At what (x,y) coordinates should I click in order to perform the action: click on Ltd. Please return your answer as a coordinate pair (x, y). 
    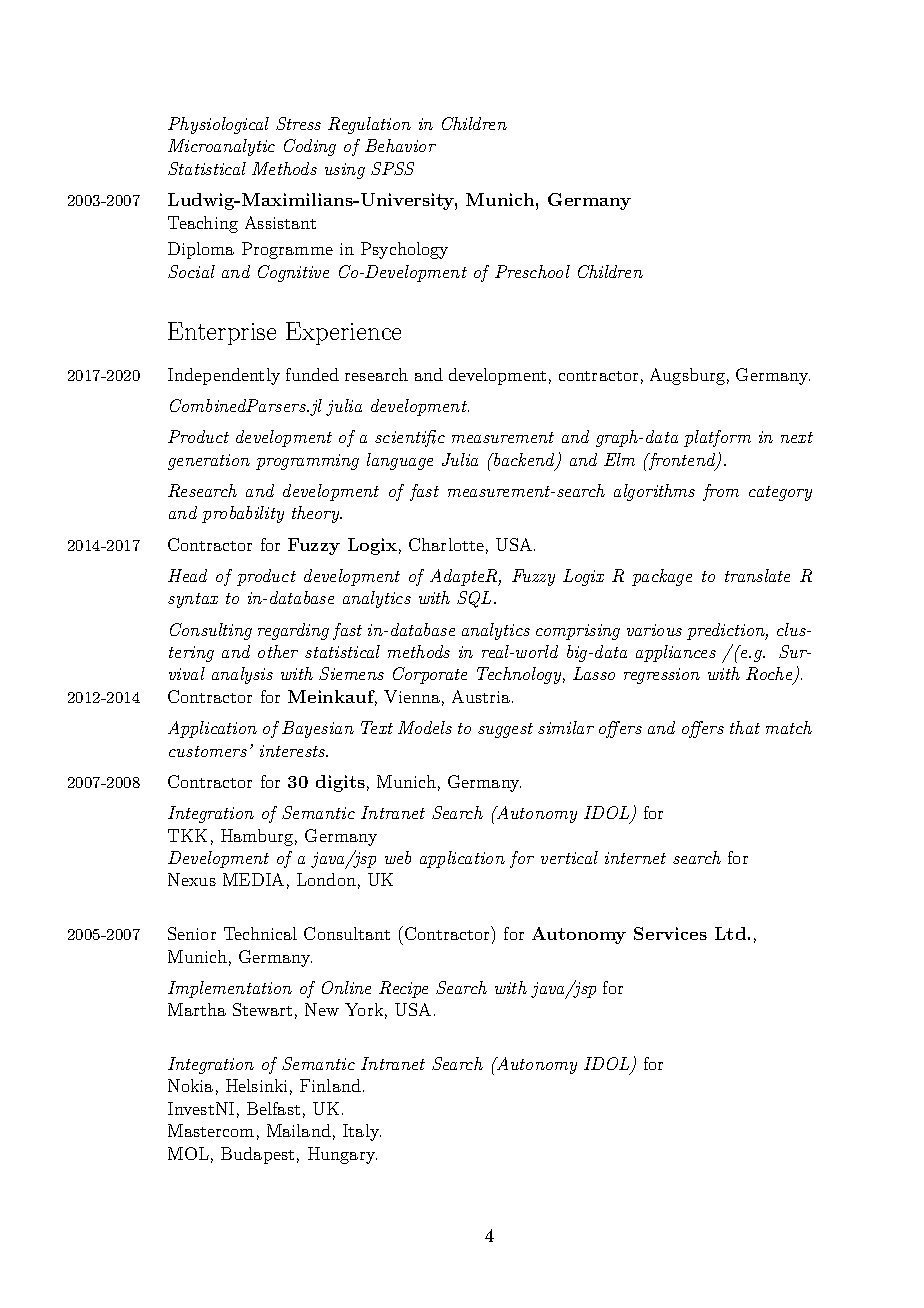
    Looking at the image, I should click on (730, 933).
